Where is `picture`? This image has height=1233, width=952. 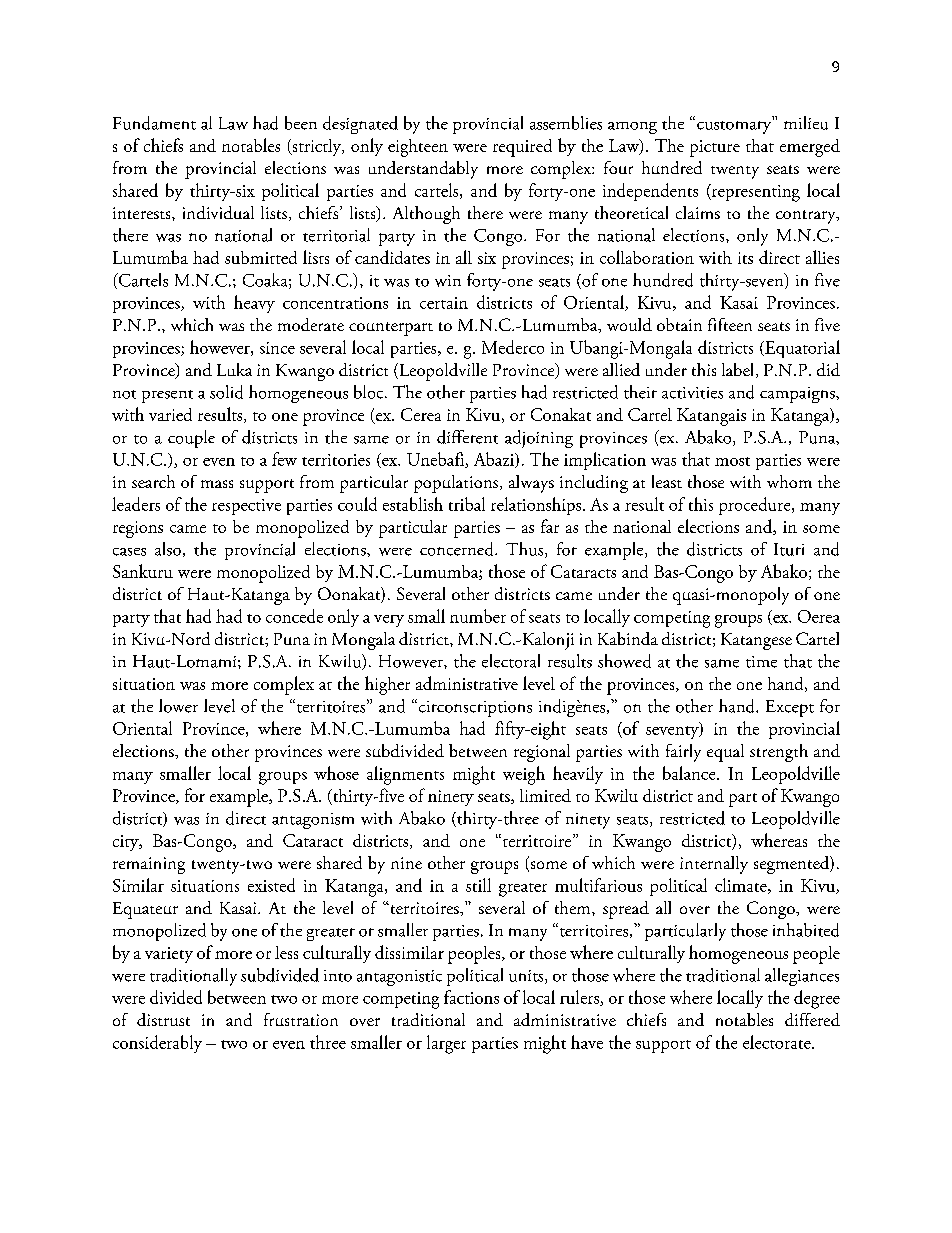 picture is located at coordinates (715, 148).
